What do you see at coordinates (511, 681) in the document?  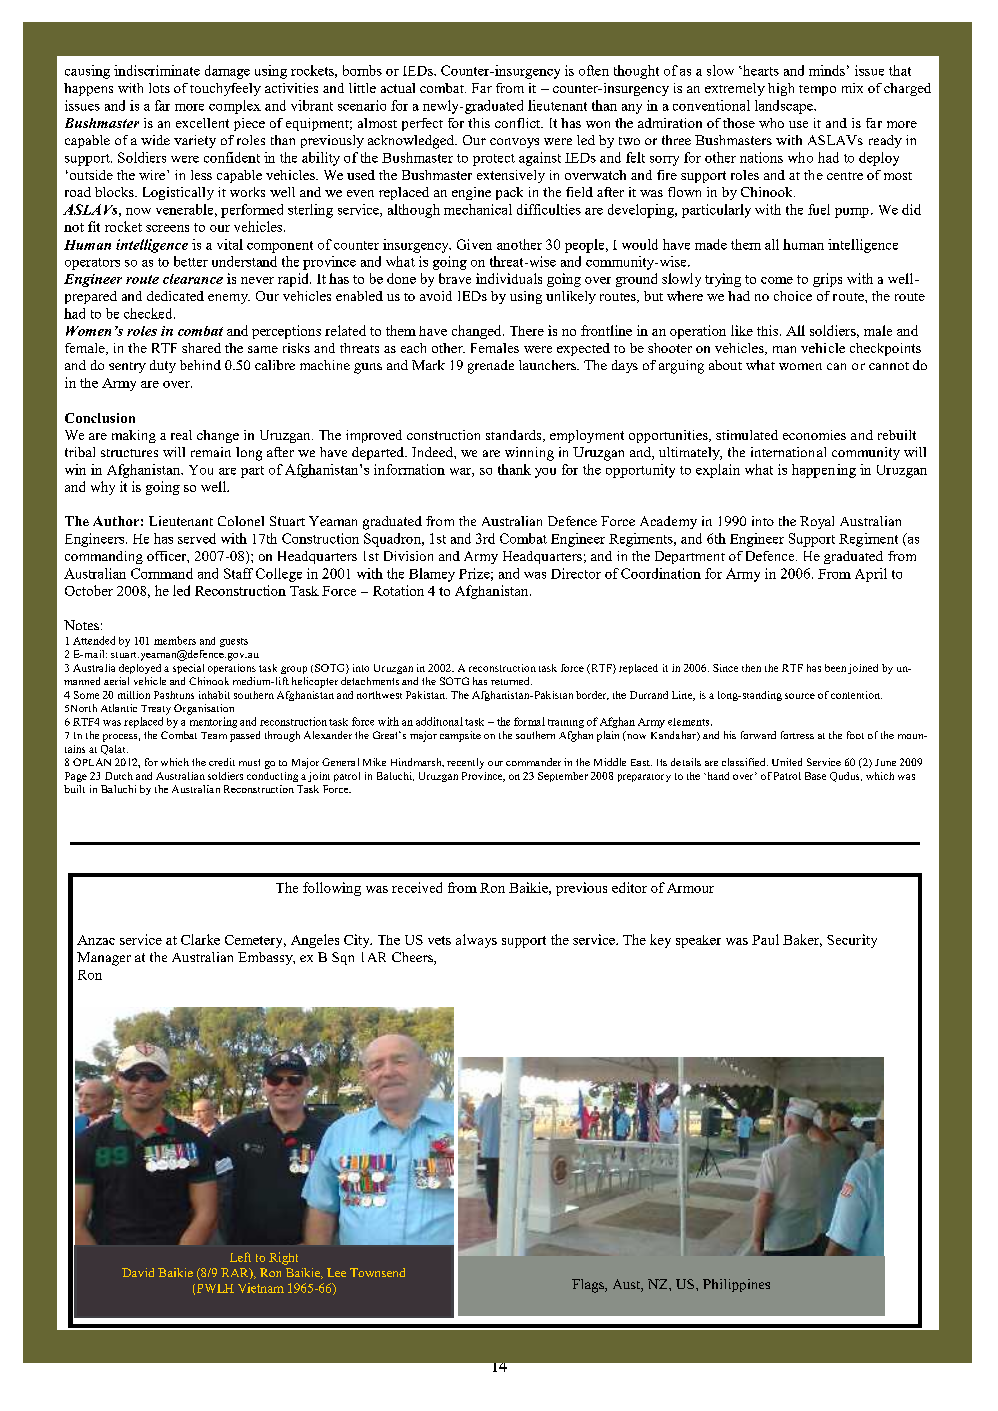 I see `returned` at bounding box center [511, 681].
